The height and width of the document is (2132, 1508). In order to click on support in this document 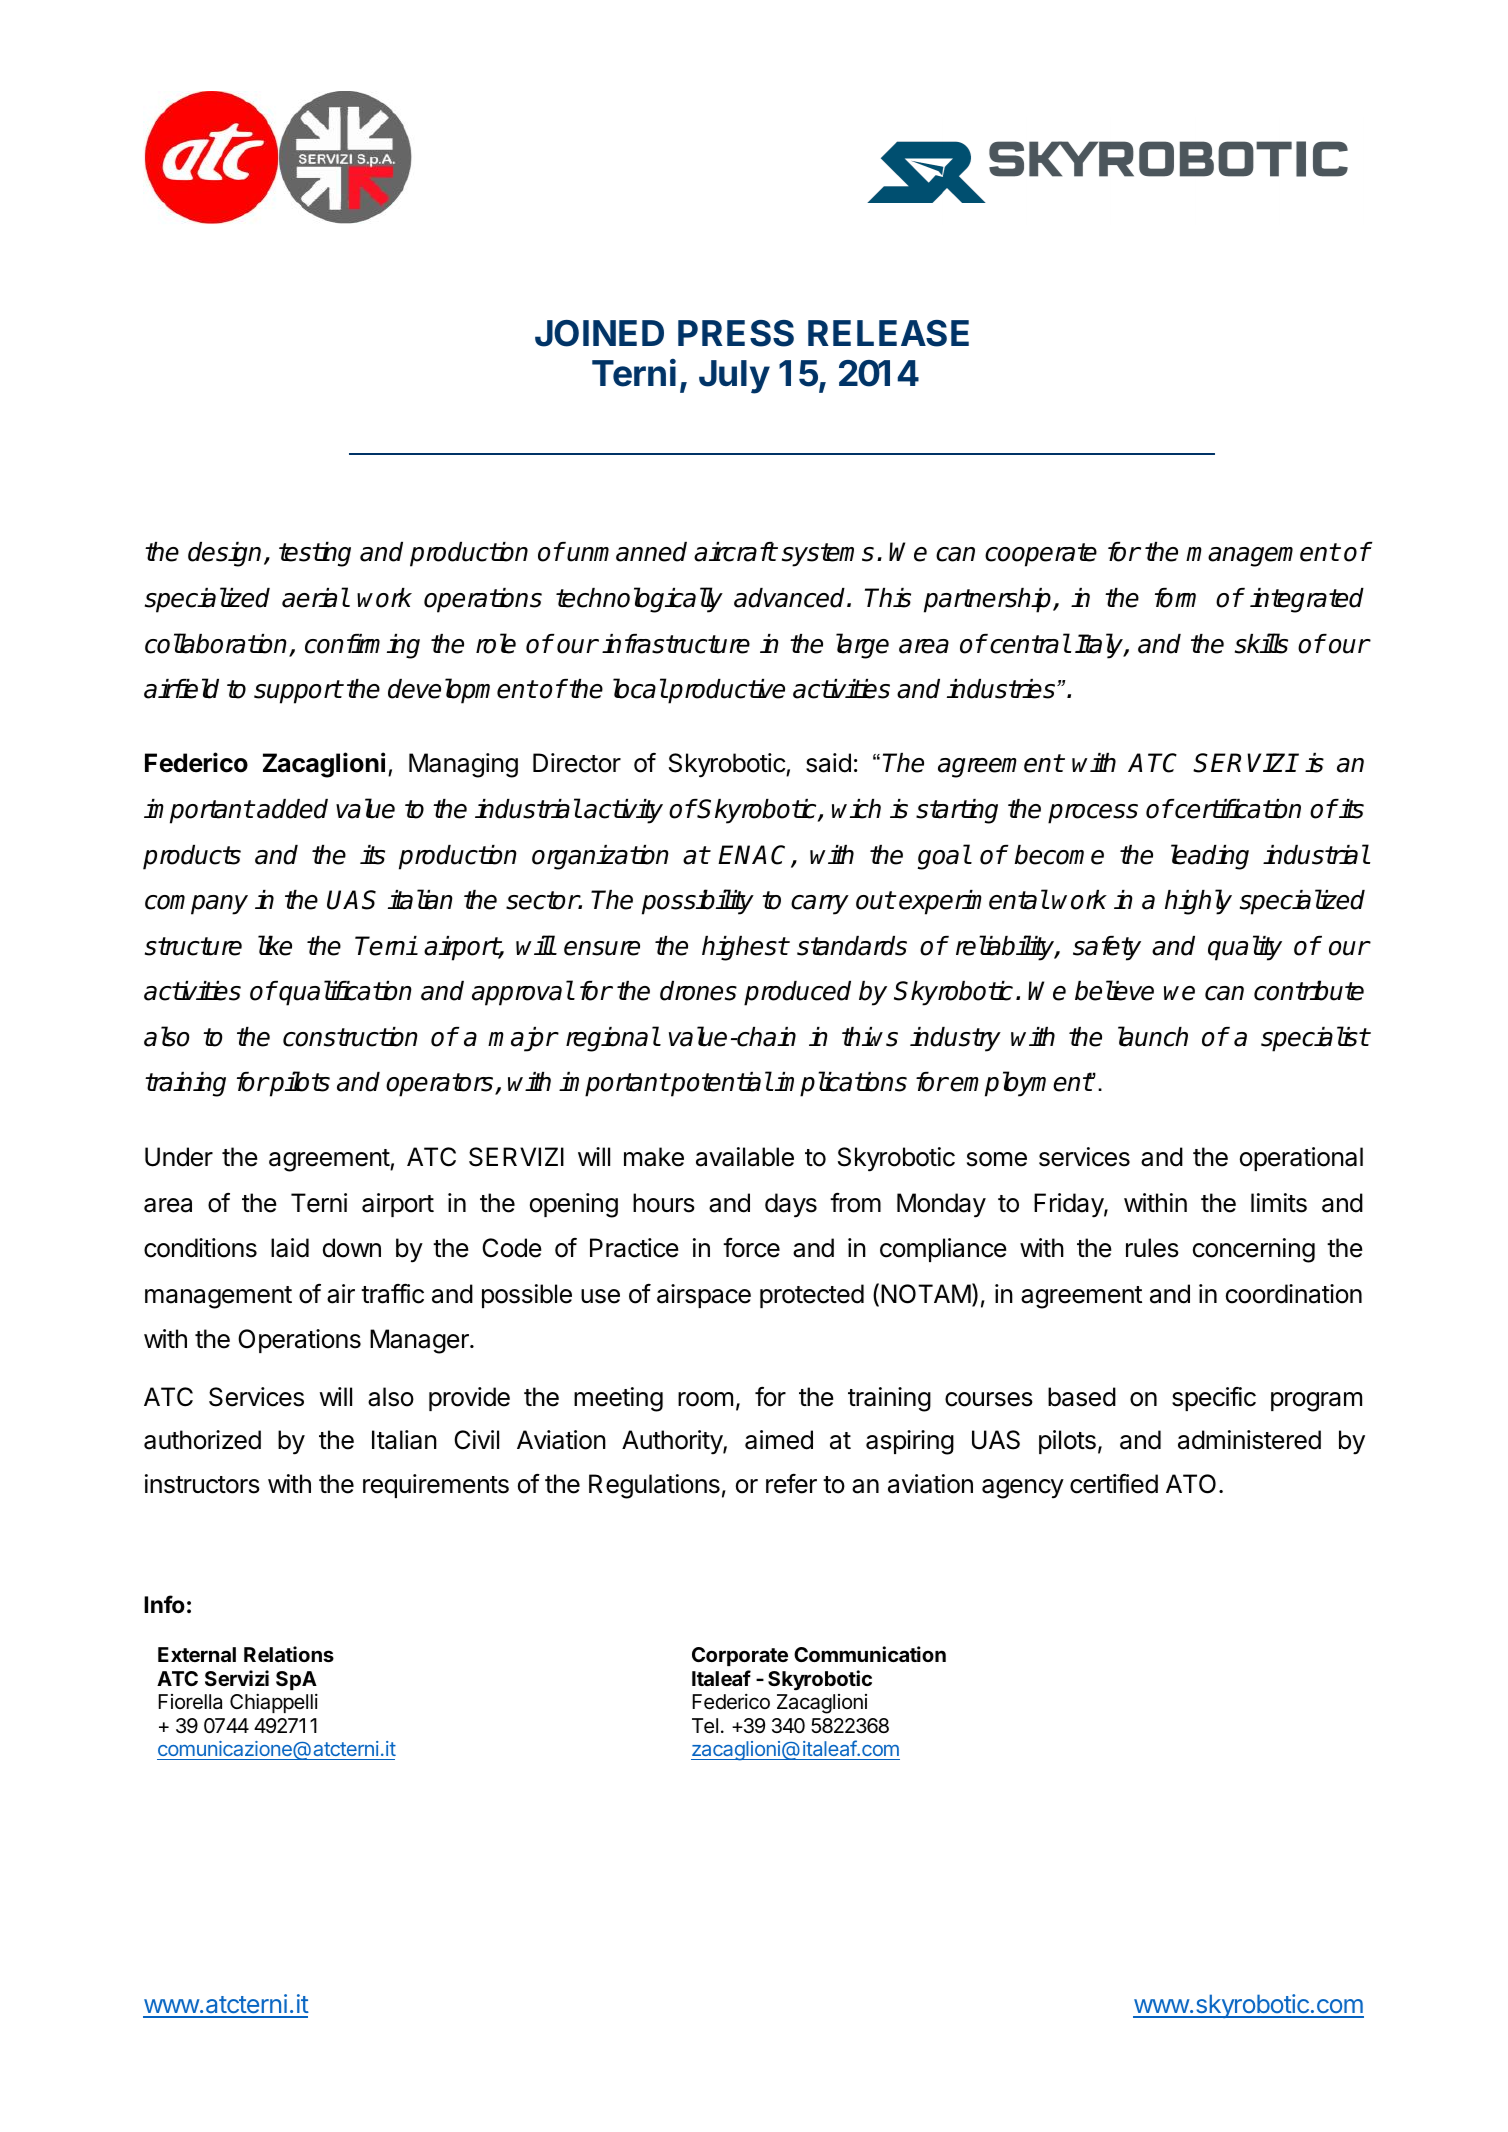, I will do `click(298, 692)`.
